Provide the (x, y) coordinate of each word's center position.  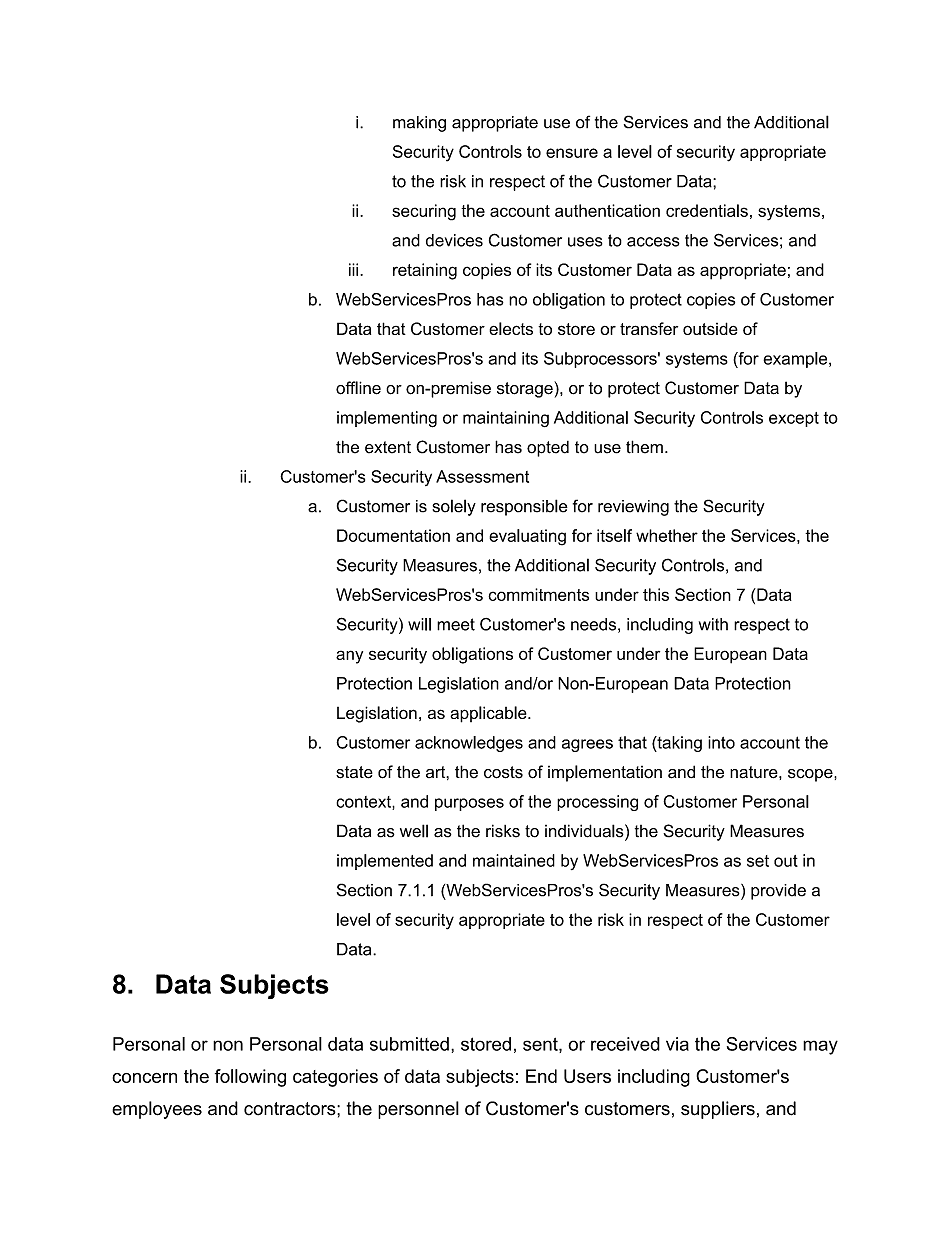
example (796, 360)
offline (358, 388)
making (419, 124)
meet (456, 624)
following (250, 1078)
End (541, 1076)
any (349, 657)
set (758, 861)
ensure (572, 153)
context (364, 803)
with (713, 624)
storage (526, 389)
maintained (514, 860)
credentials (707, 210)
